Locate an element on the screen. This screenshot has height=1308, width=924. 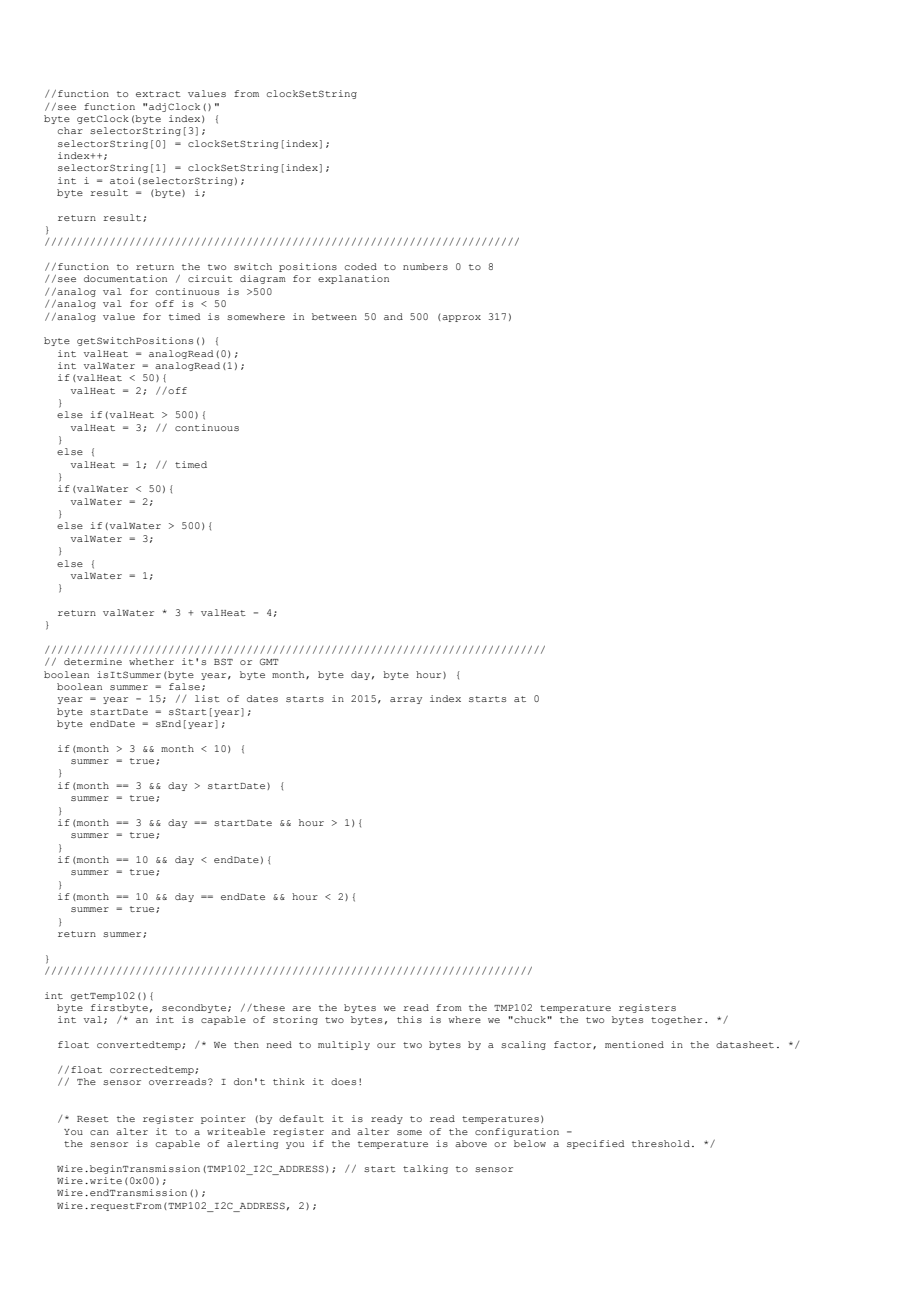
this is located at coordinates (409, 1019).
